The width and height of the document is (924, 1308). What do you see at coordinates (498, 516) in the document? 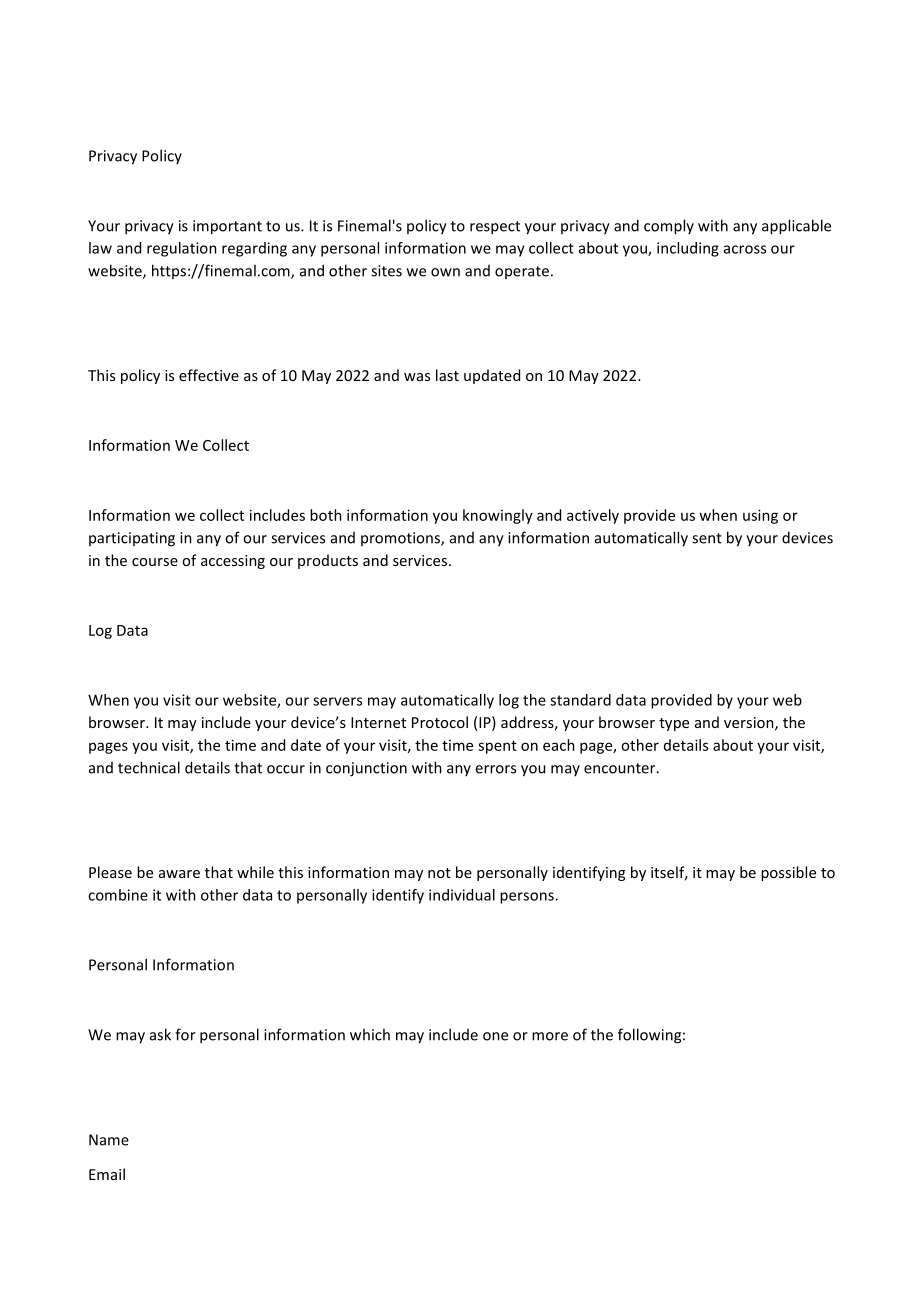
I see `knowingly` at bounding box center [498, 516].
